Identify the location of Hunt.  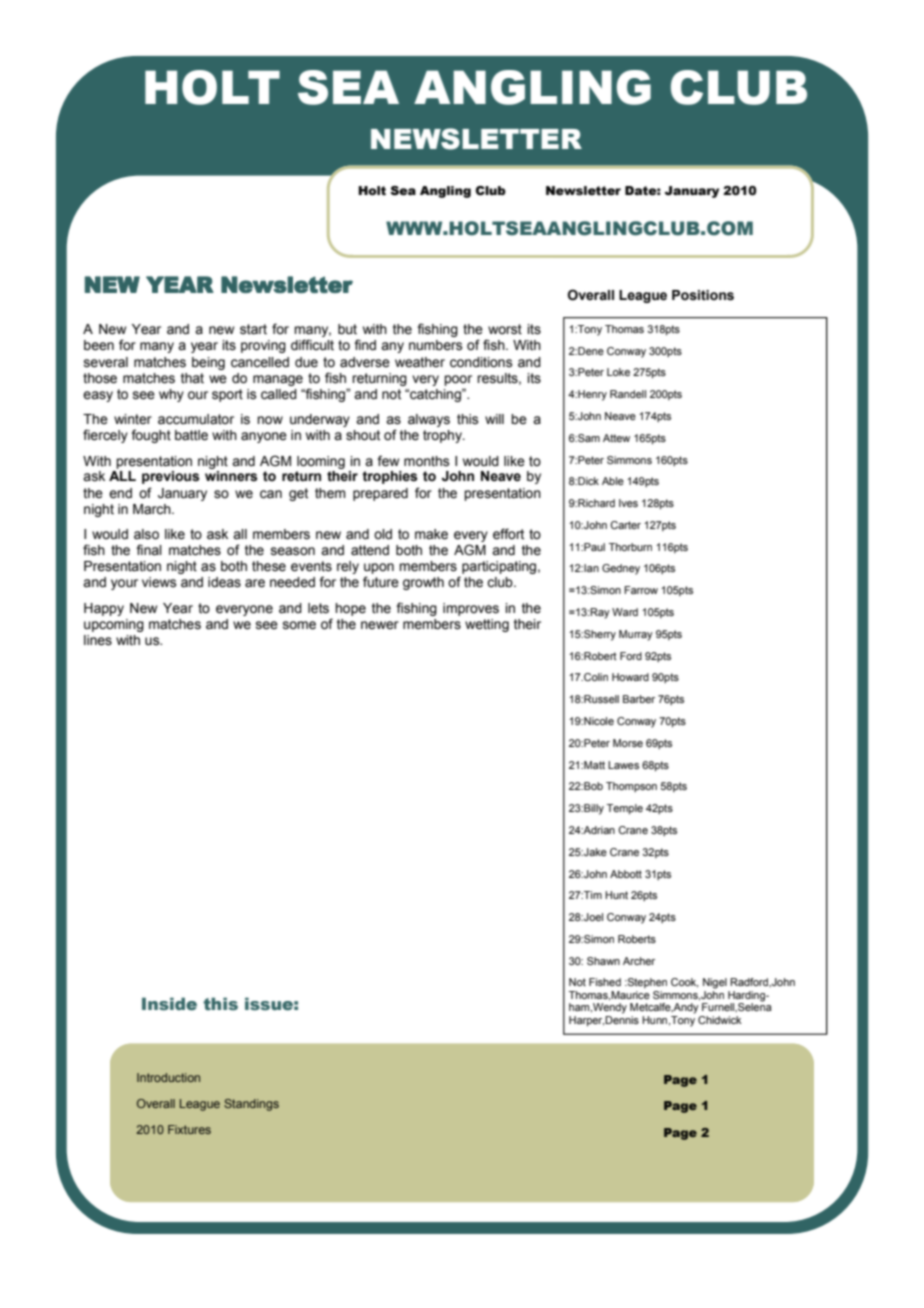
(616, 895).
